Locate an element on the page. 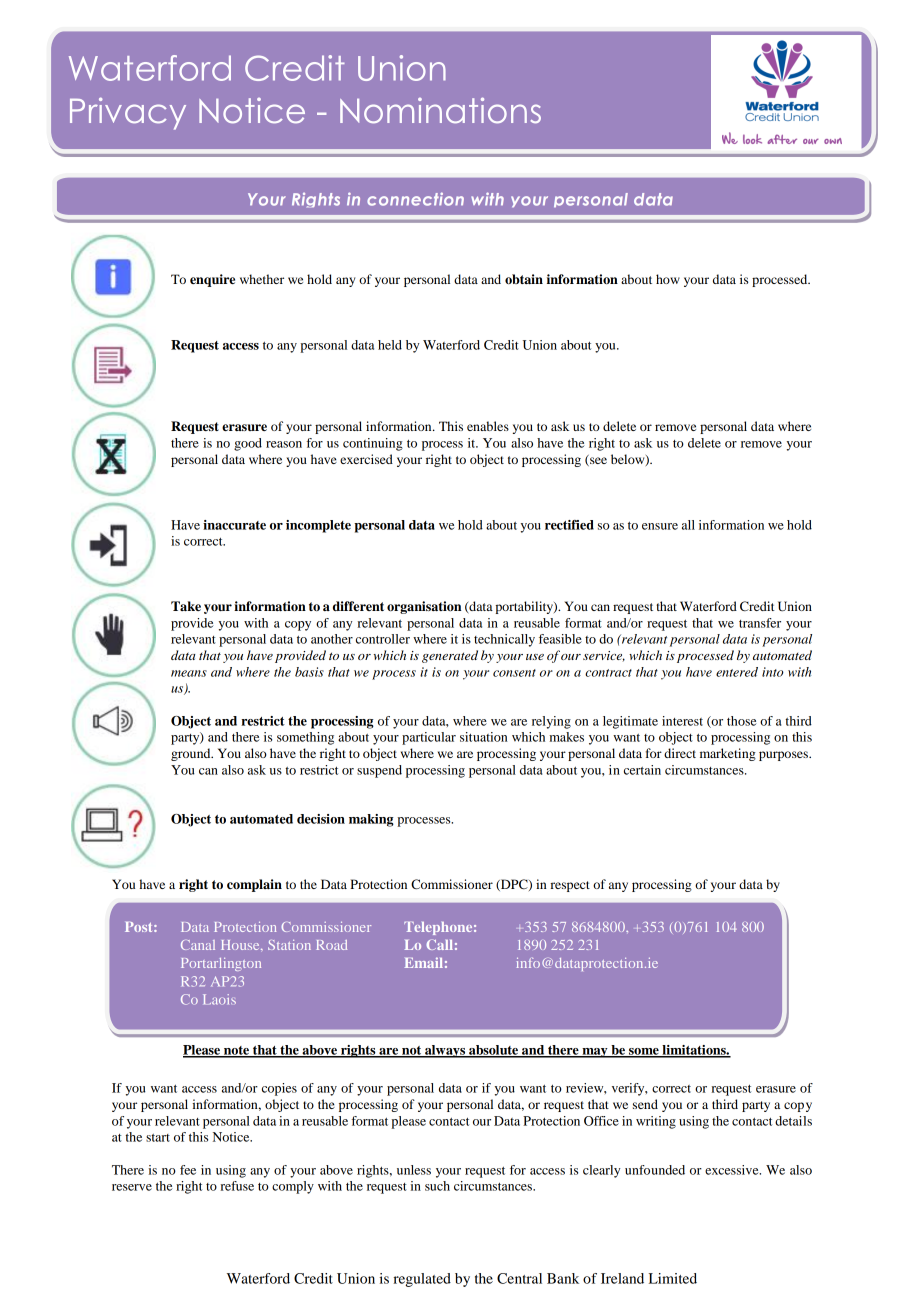  regulated is located at coordinates (422, 1280).
